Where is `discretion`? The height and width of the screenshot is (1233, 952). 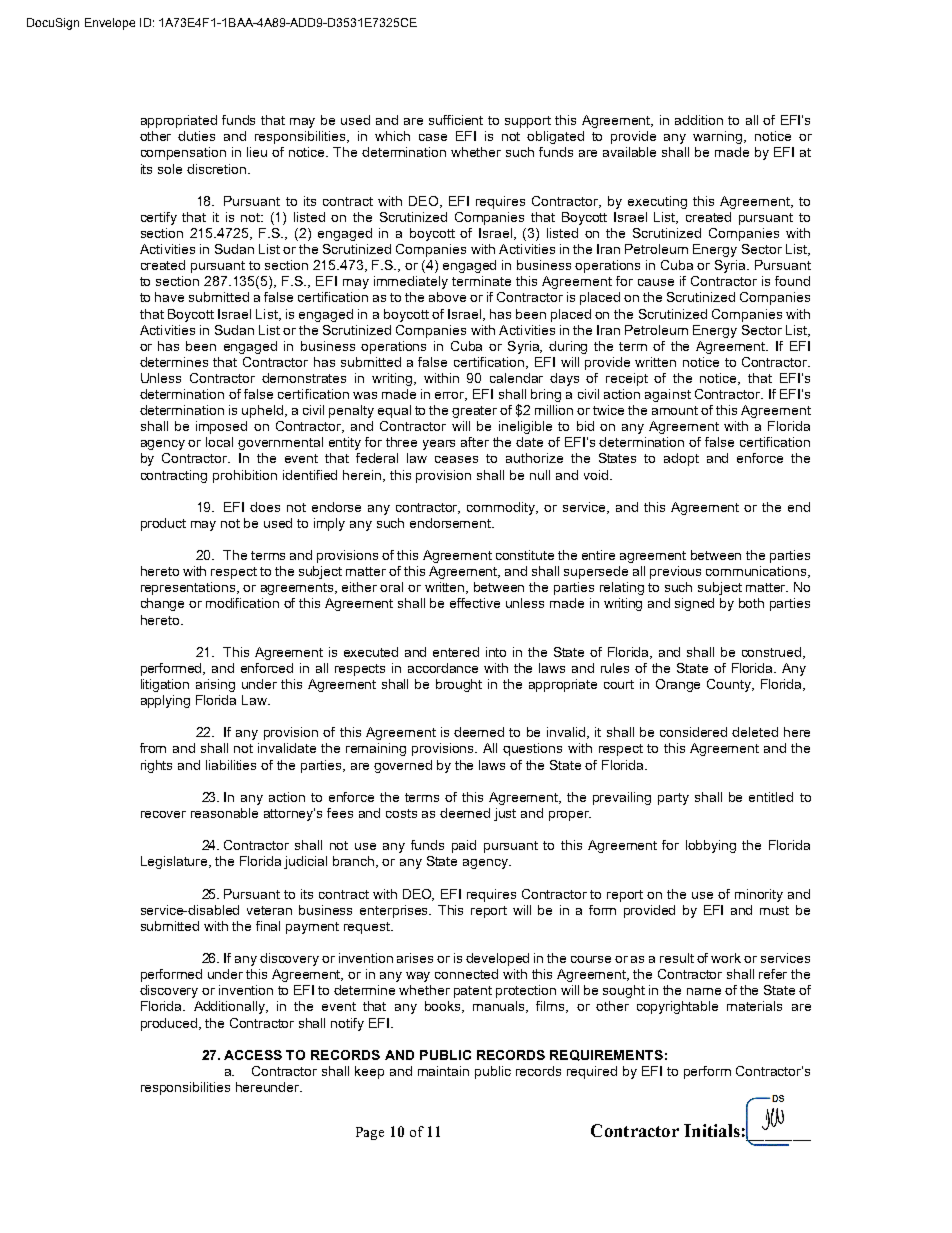 discretion is located at coordinates (218, 169).
